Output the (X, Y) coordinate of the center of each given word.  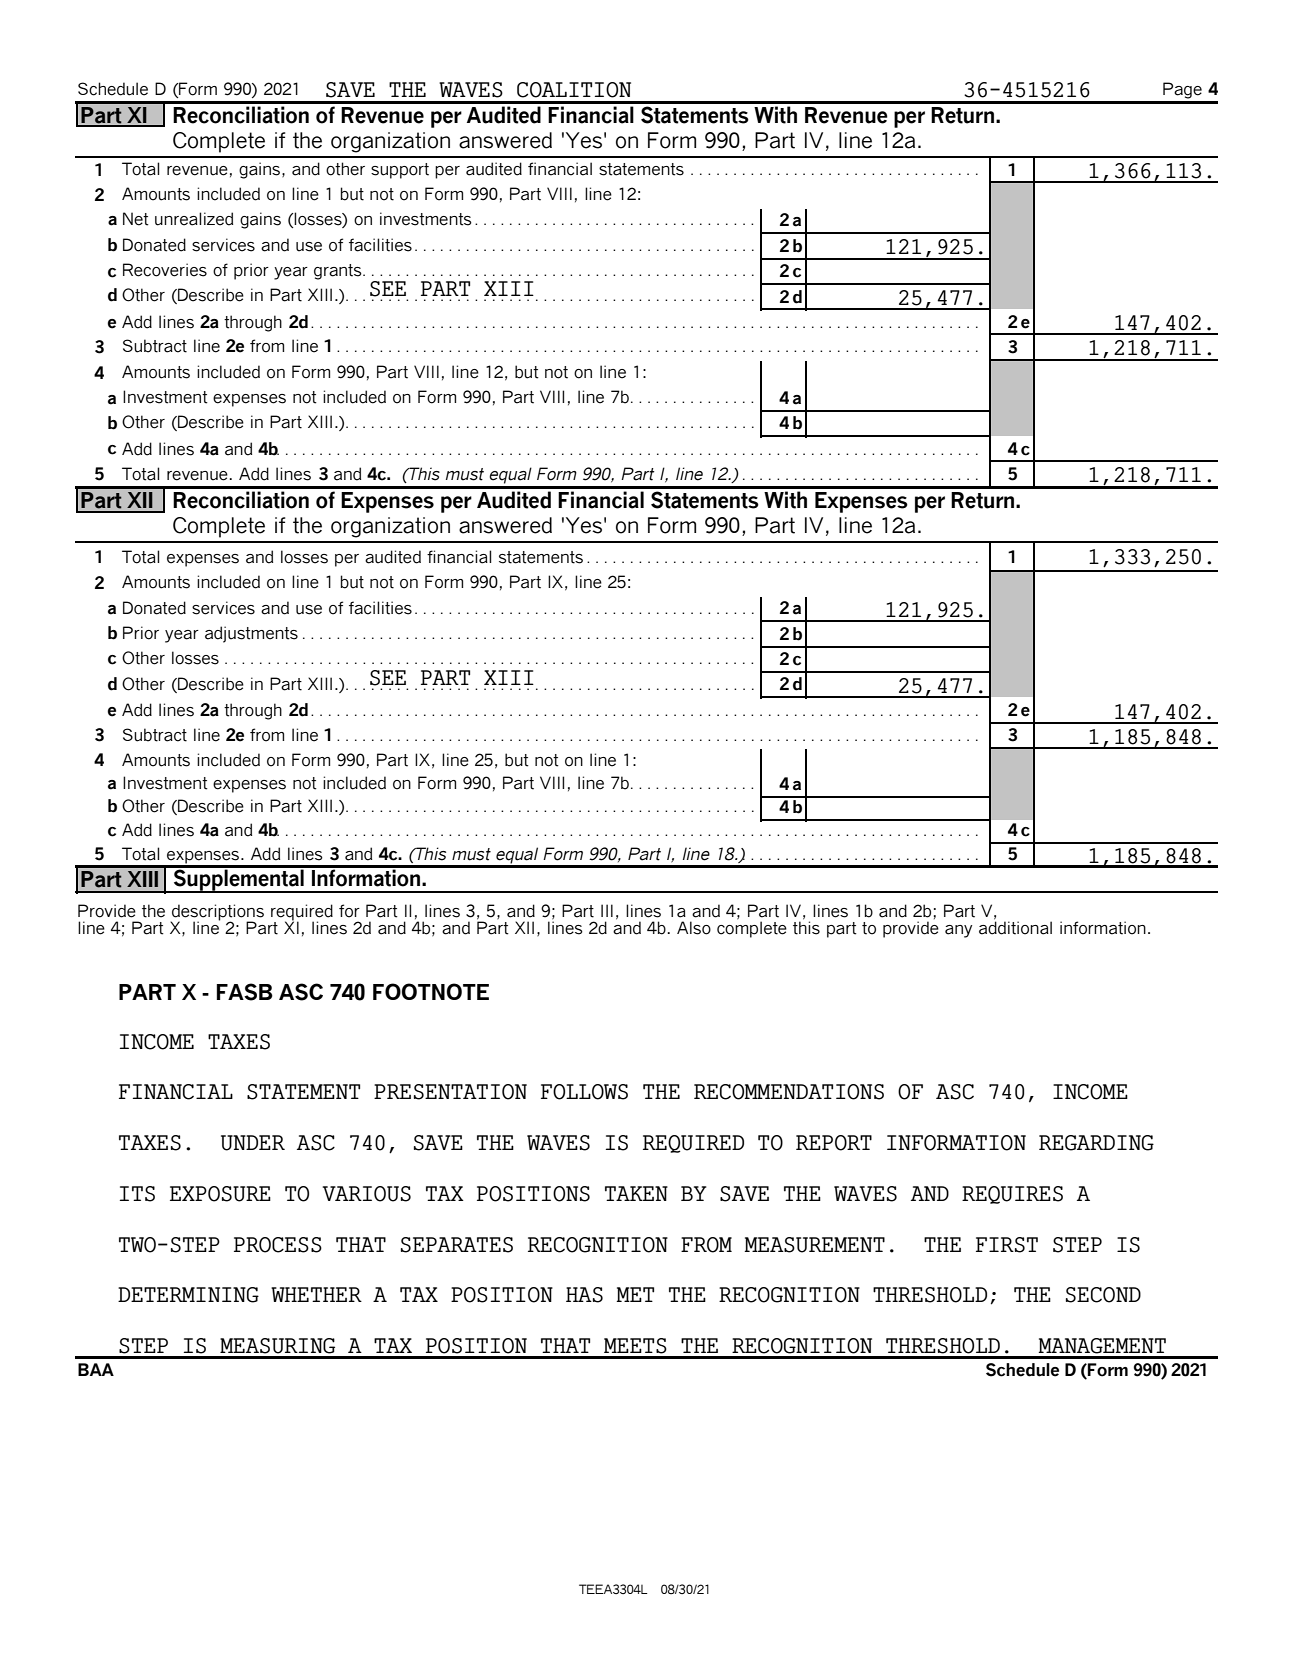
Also (694, 928)
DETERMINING (188, 1295)
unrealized (194, 219)
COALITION (574, 90)
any (958, 931)
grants (339, 272)
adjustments (251, 634)
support (400, 171)
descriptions (217, 913)
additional (1015, 927)
